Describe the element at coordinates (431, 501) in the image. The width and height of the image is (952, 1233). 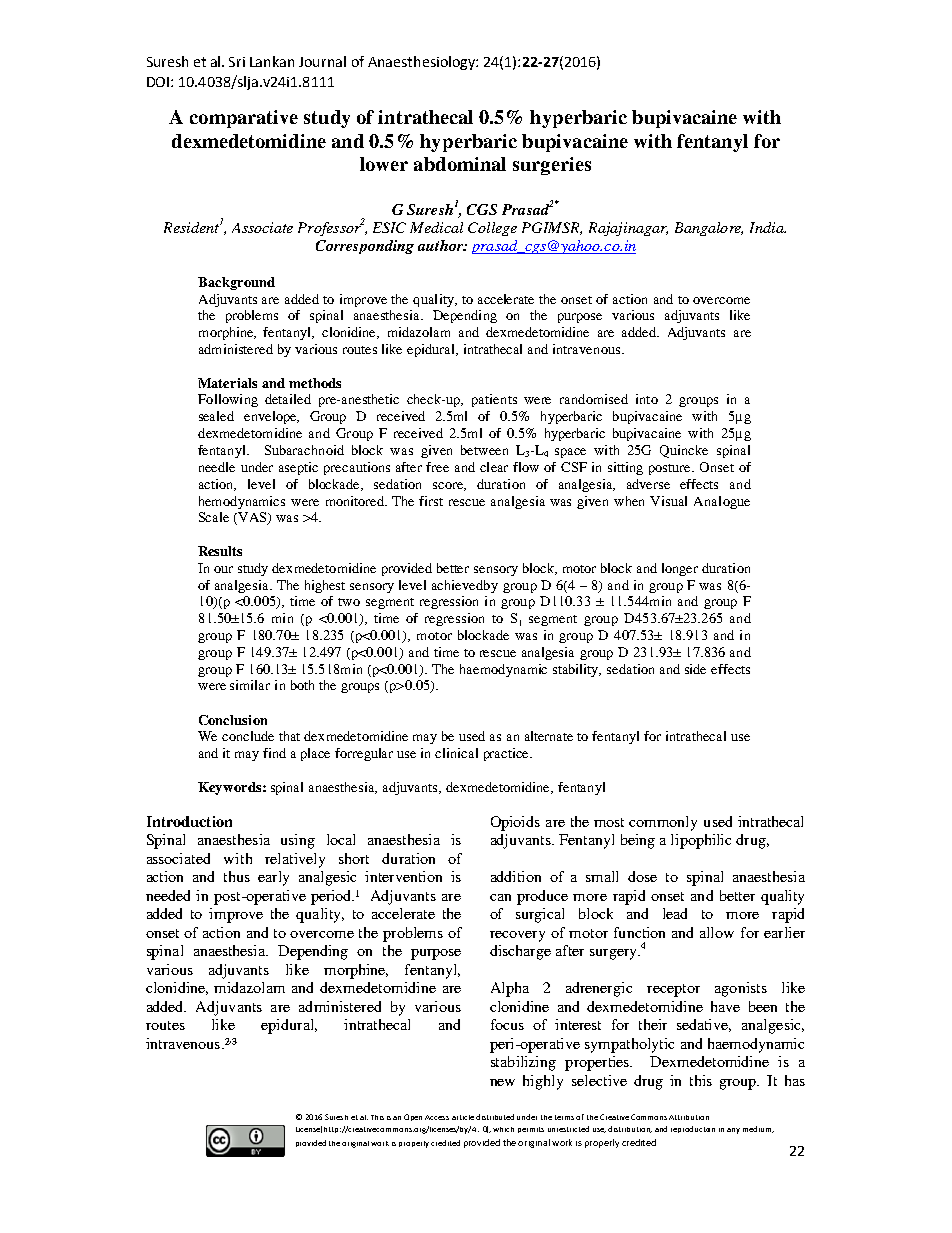
I see `first` at that location.
